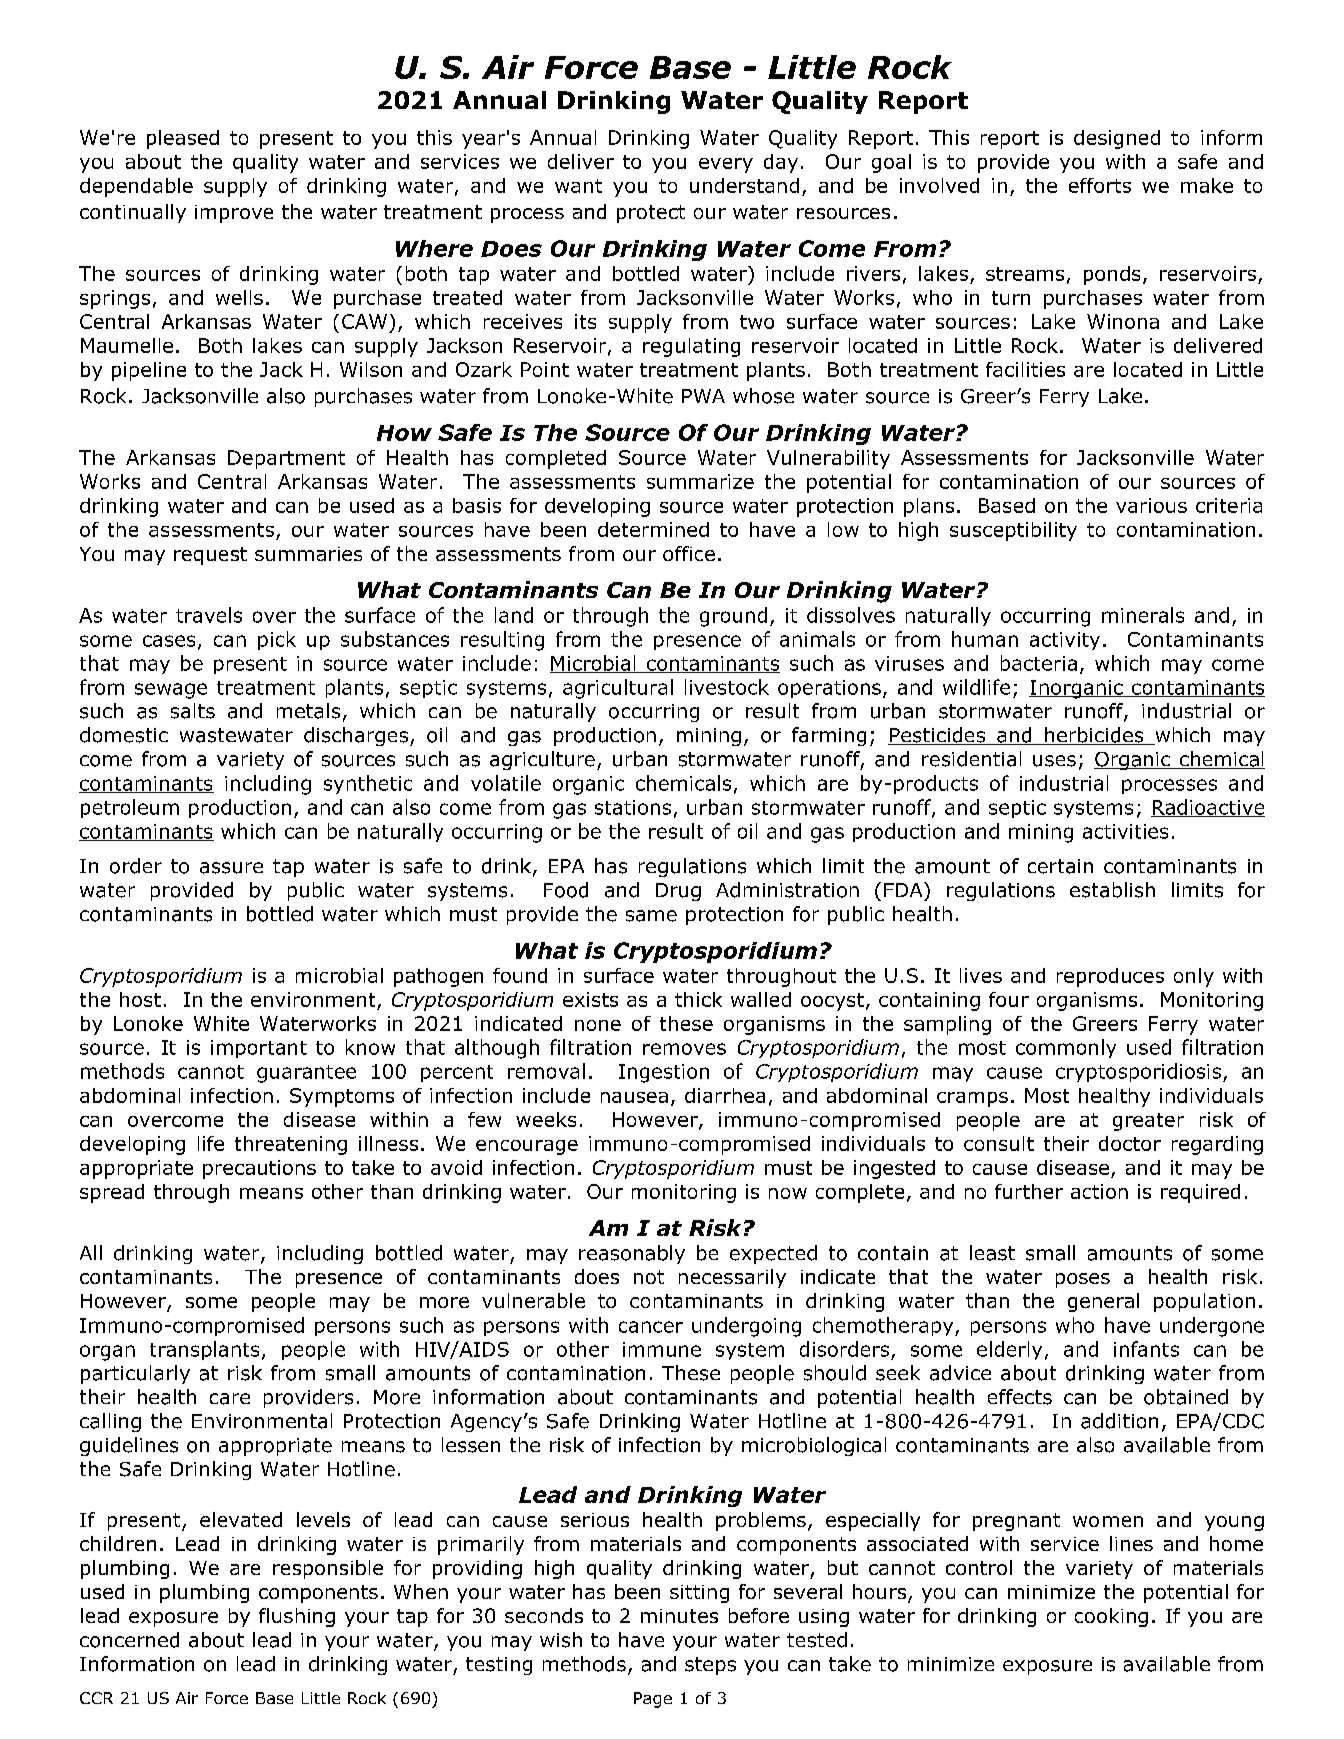  What do you see at coordinates (689, 553) in the page?
I see `office` at bounding box center [689, 553].
